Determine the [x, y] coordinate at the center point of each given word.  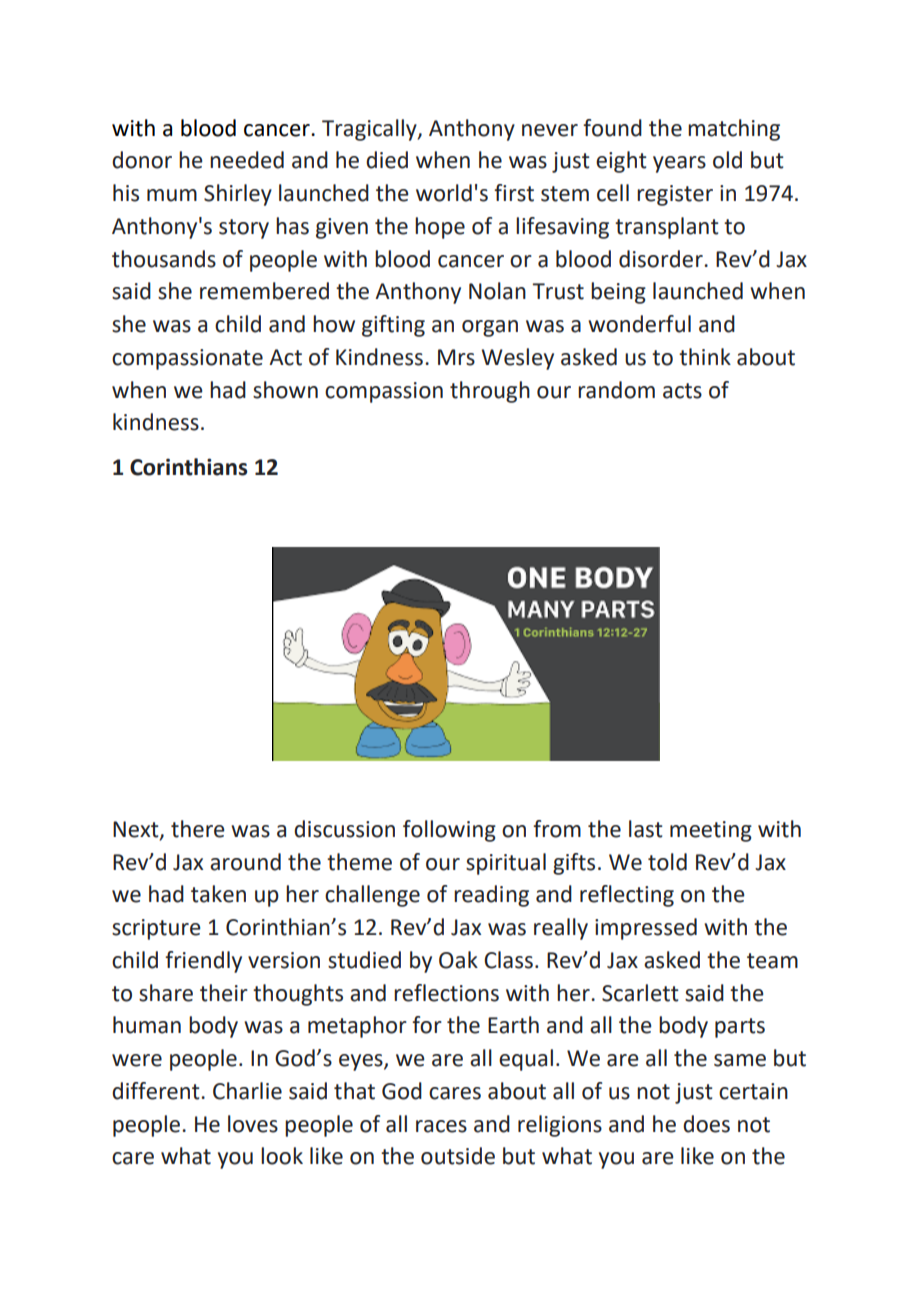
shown [285, 390]
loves [253, 1124]
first [514, 193]
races [441, 1126]
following [449, 831]
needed [247, 160]
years [679, 164]
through [490, 392]
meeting [711, 831]
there [198, 829]
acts [682, 391]
